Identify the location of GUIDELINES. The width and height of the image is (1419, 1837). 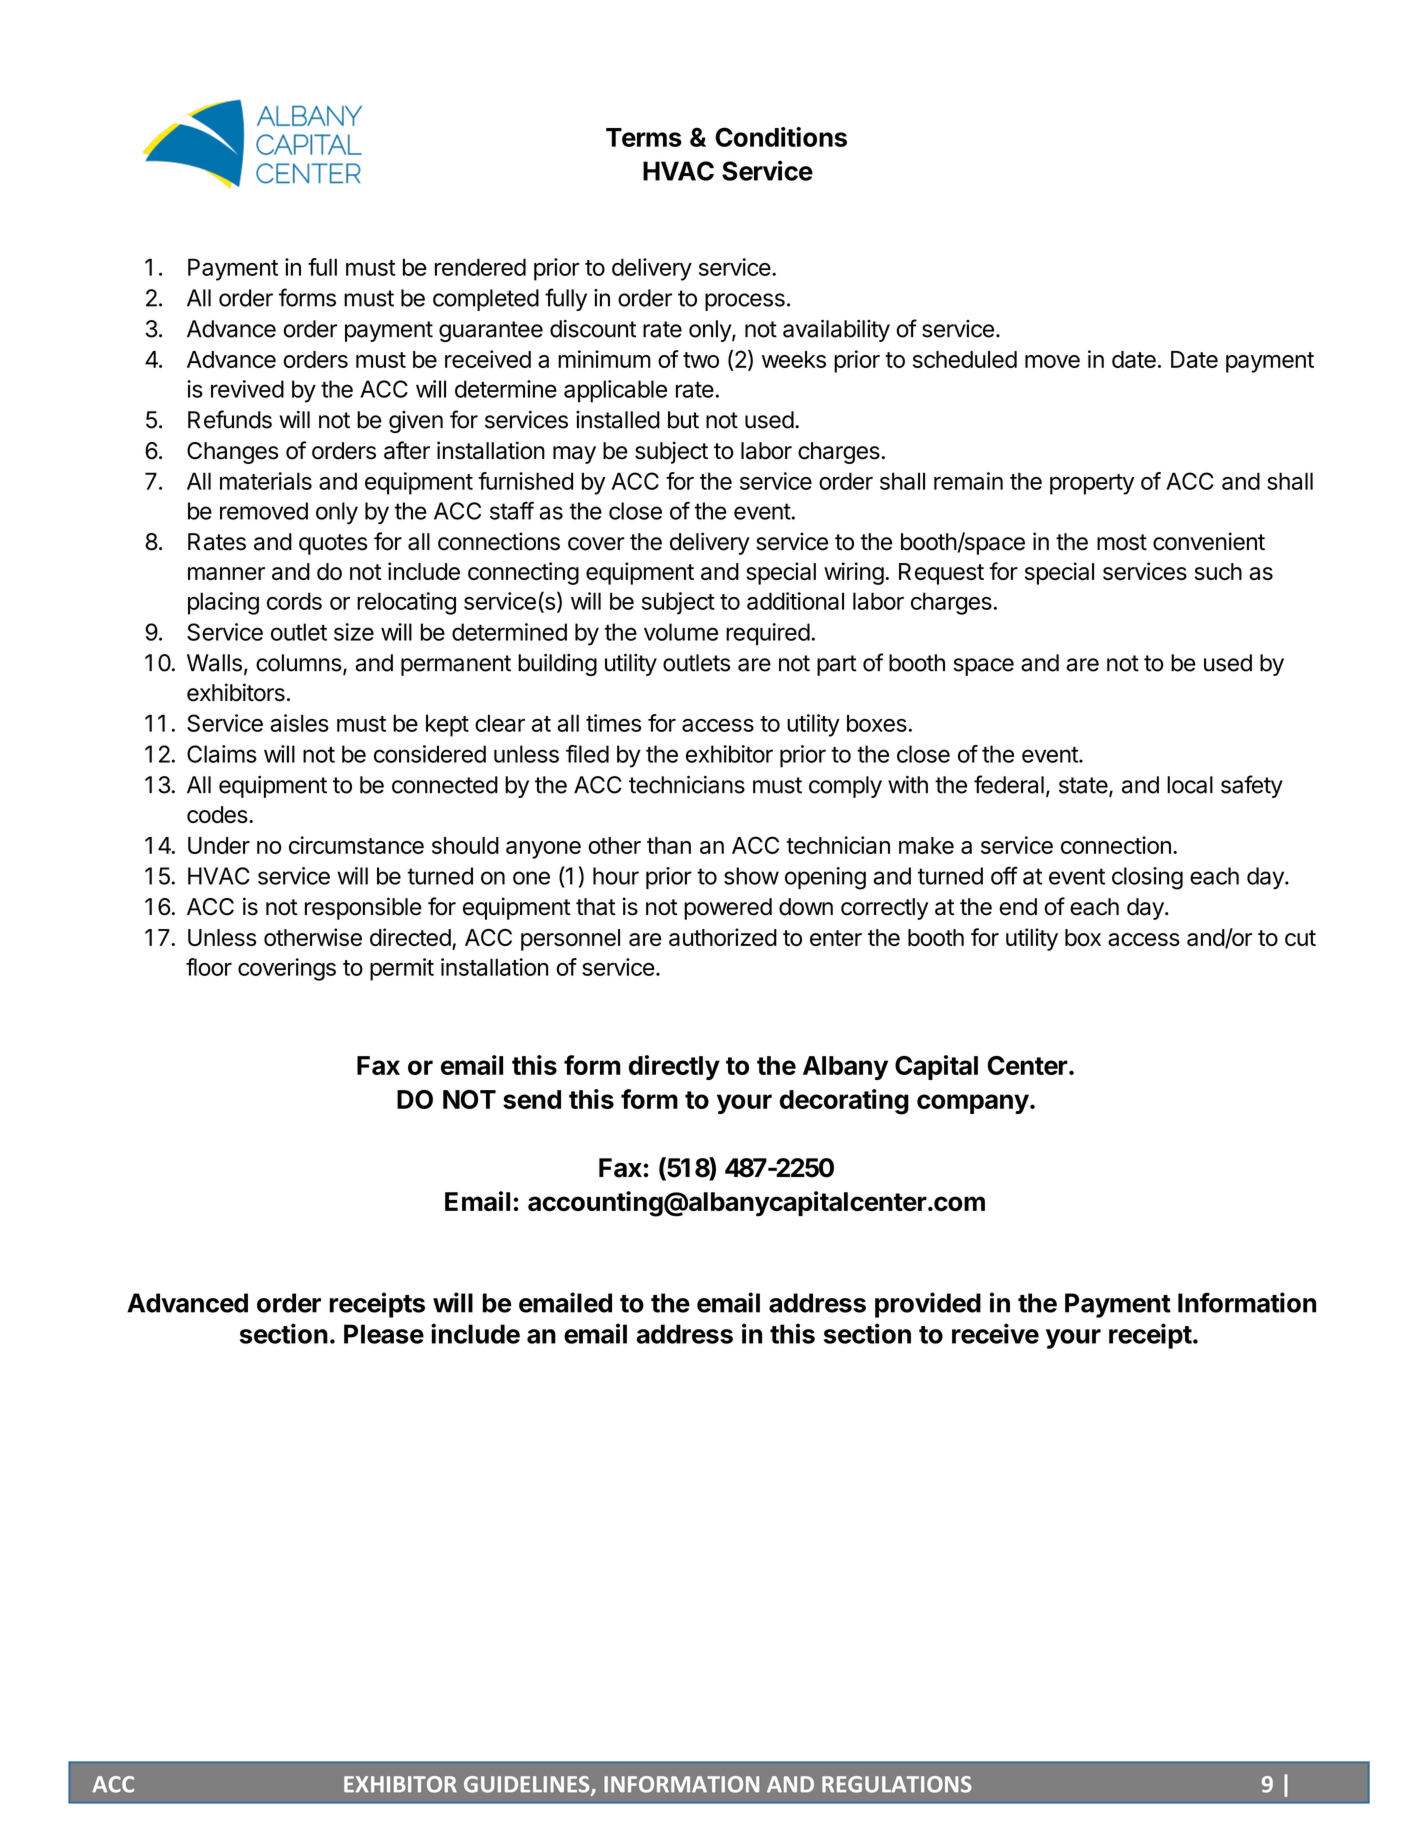
(528, 1785).
